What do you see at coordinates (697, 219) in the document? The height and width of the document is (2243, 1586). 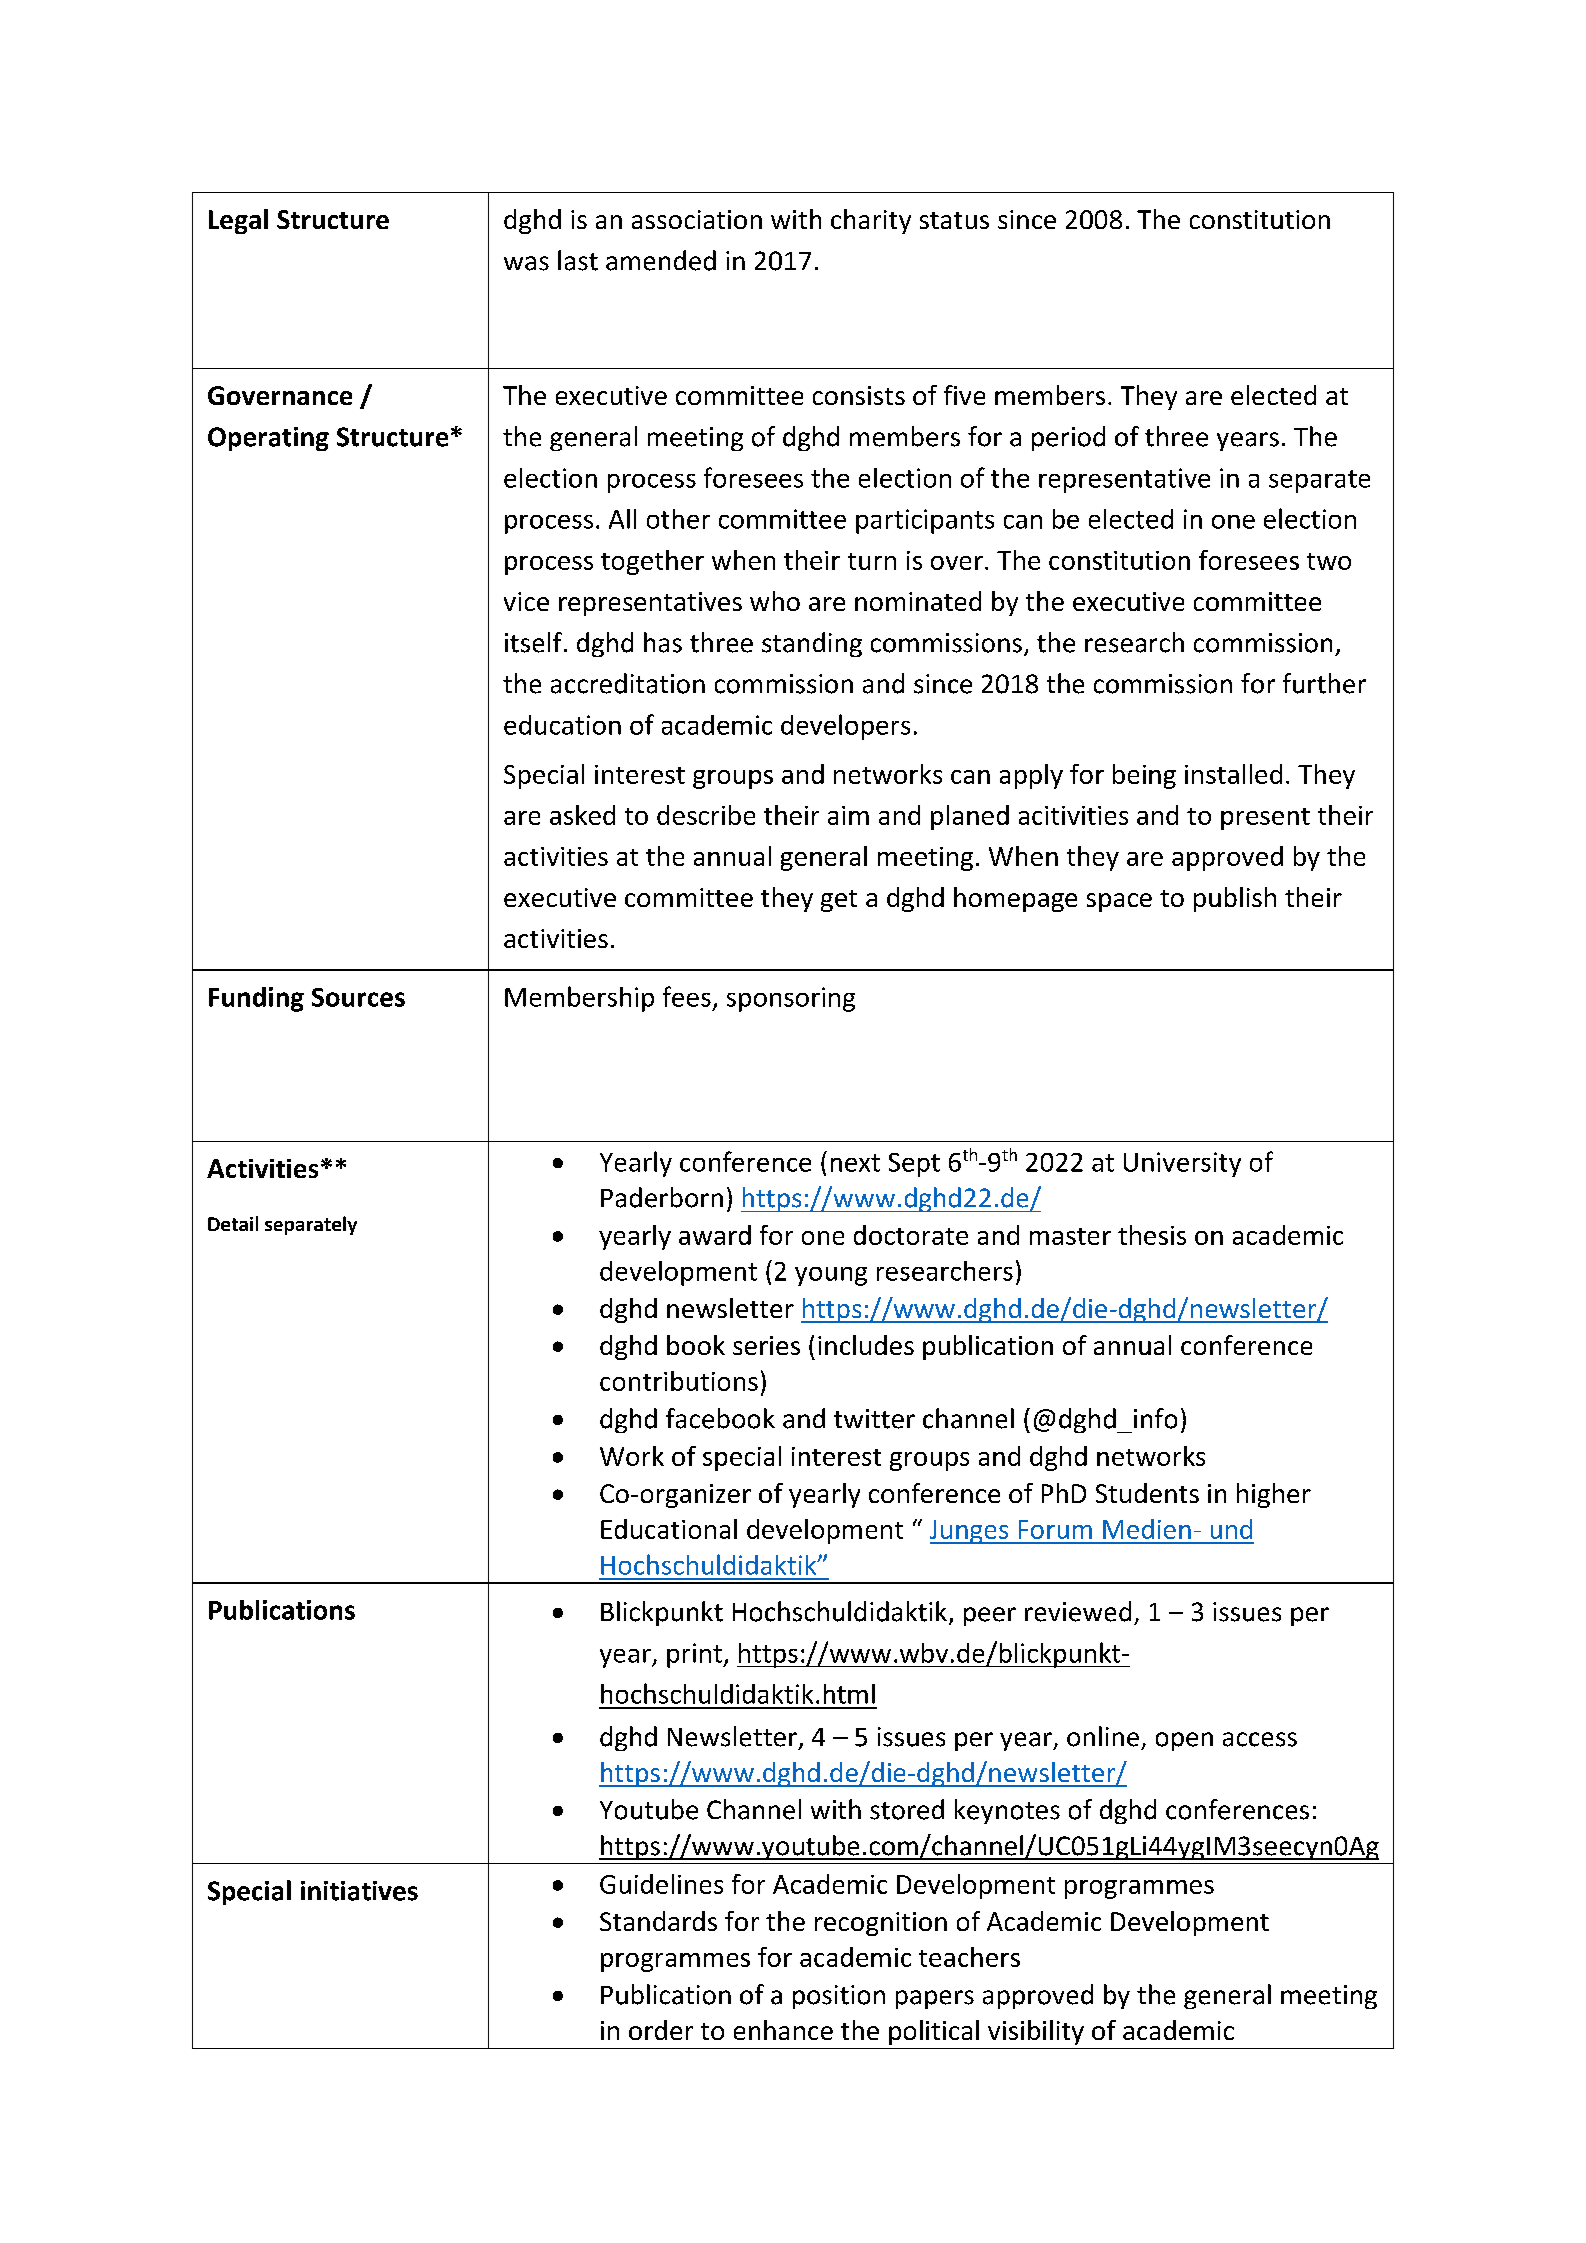 I see `association` at bounding box center [697, 219].
